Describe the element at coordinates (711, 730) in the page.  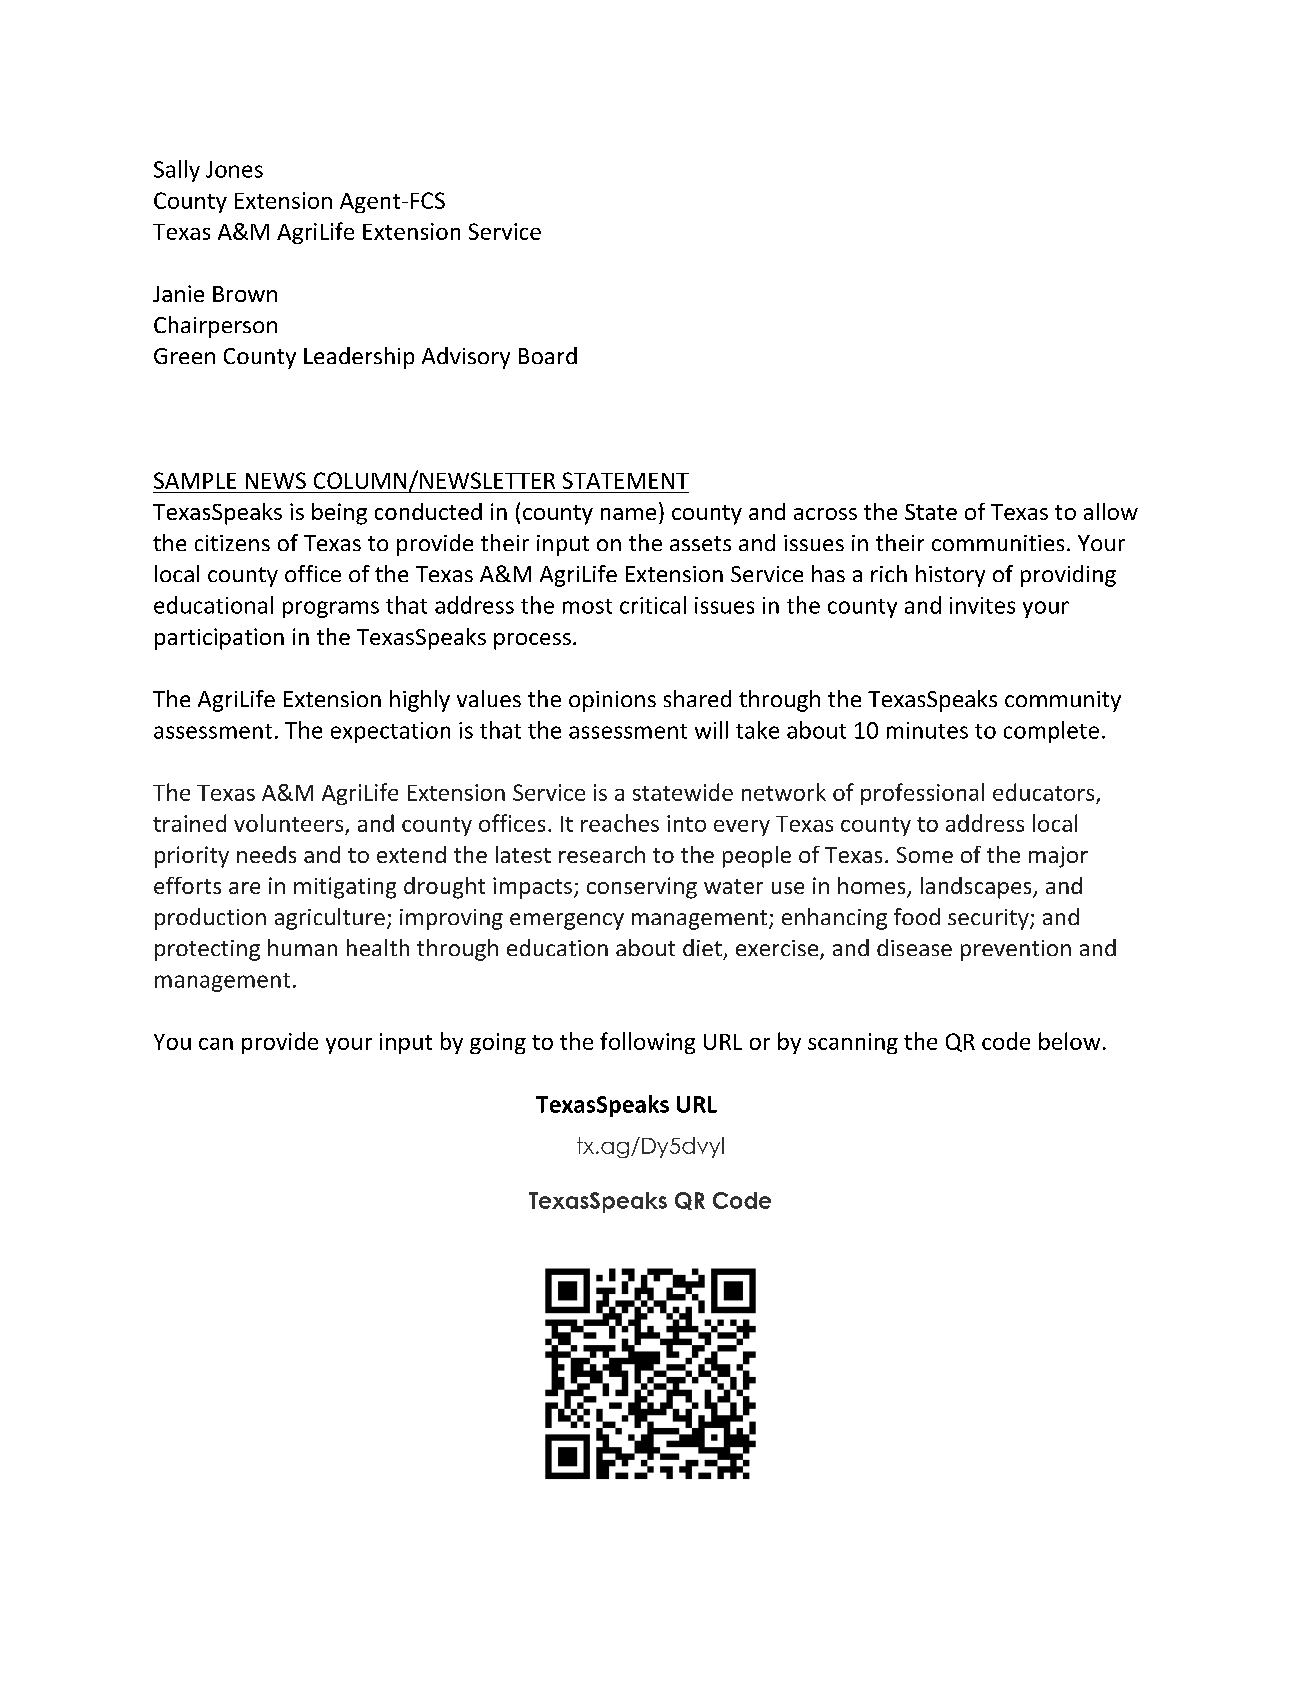
I see `will` at that location.
